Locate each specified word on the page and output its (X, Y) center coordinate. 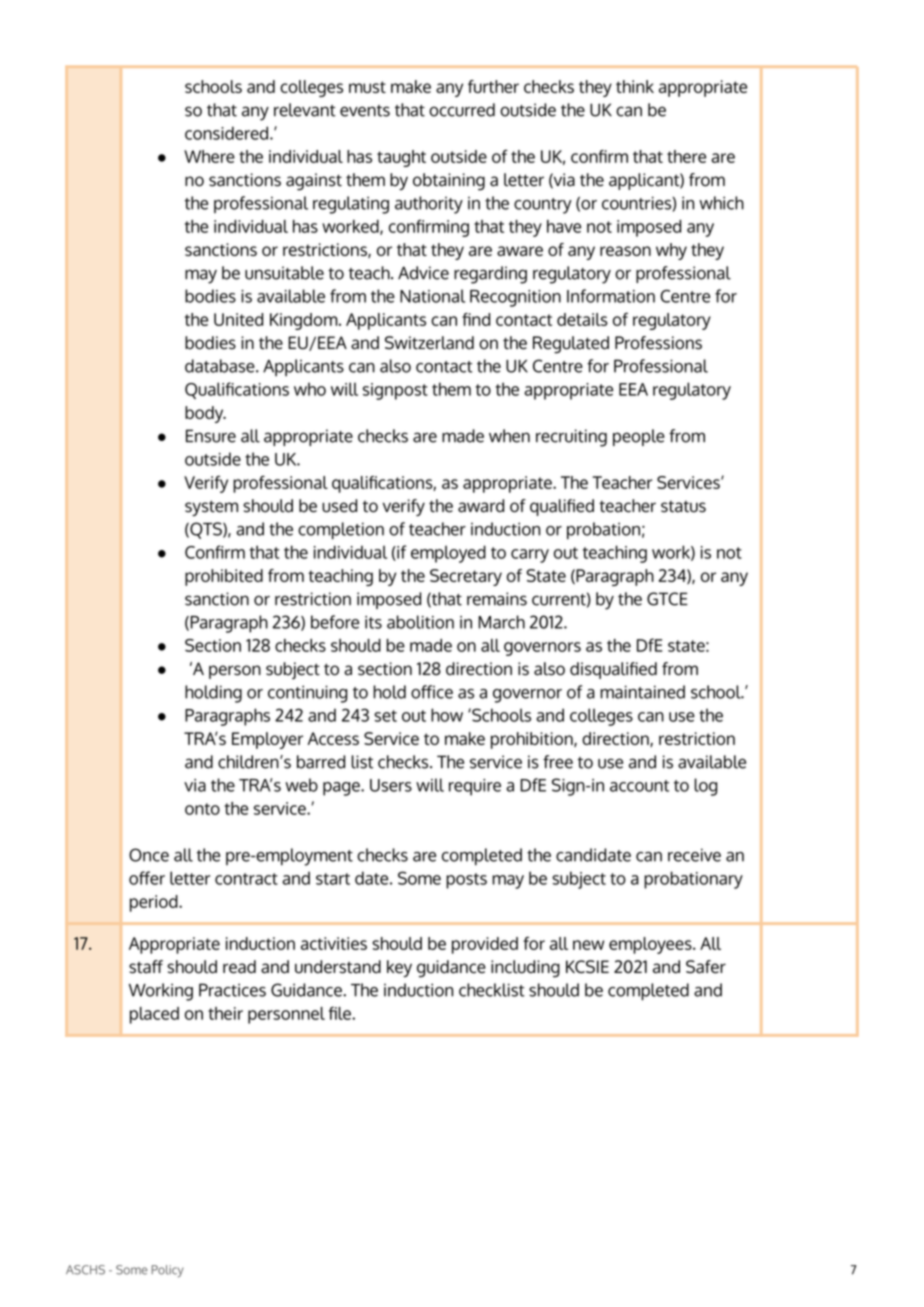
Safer (706, 967)
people (639, 437)
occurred (462, 110)
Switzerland (429, 343)
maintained (642, 692)
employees (651, 945)
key (399, 968)
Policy (168, 1271)
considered (226, 133)
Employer (267, 740)
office (432, 692)
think (635, 86)
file (341, 1013)
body (205, 414)
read (239, 967)
